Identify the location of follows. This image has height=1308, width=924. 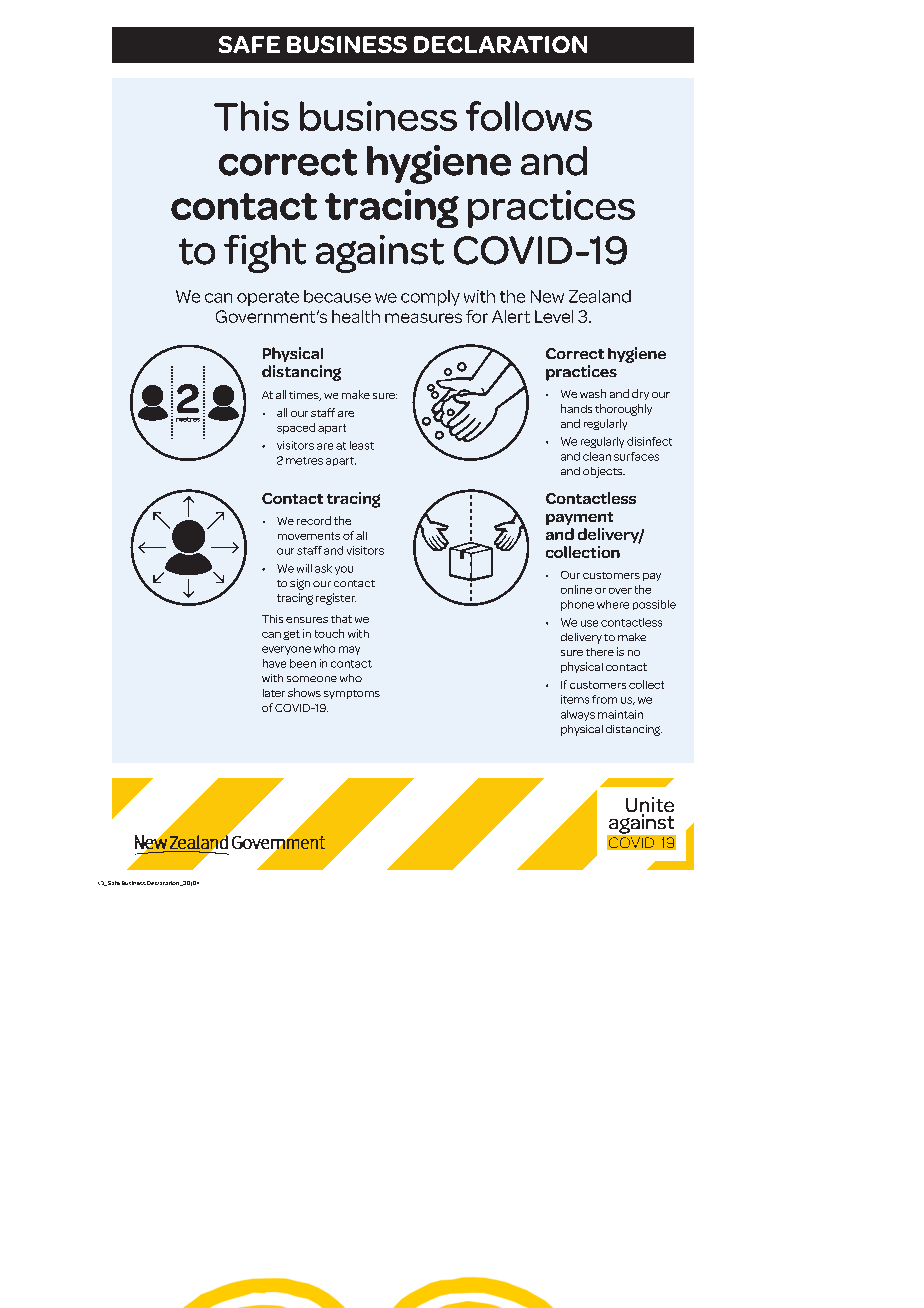
(529, 116).
